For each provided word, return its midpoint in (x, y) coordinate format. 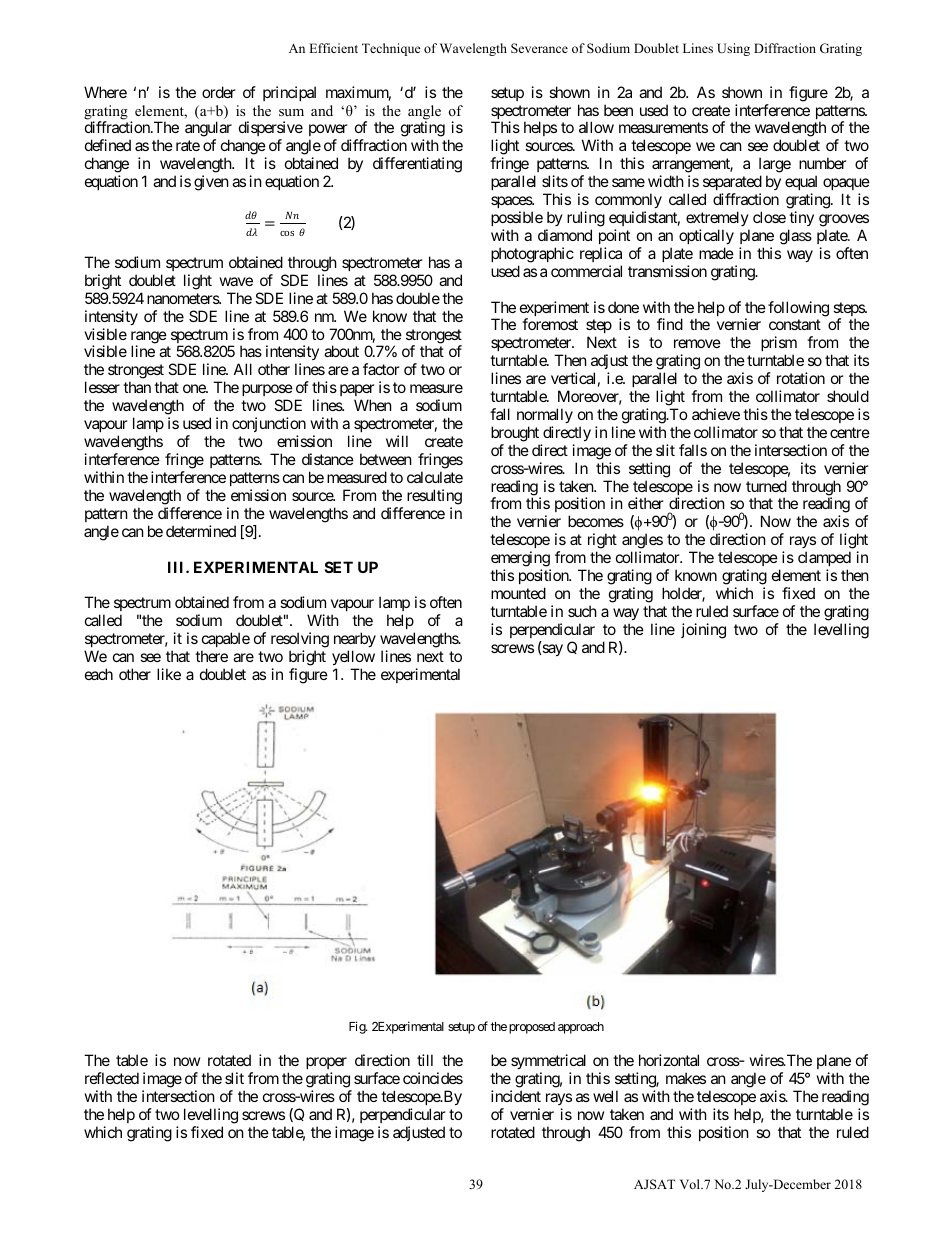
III (177, 567)
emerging (520, 559)
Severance (539, 48)
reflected (112, 1078)
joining (703, 631)
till (425, 1060)
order (219, 92)
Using (733, 49)
